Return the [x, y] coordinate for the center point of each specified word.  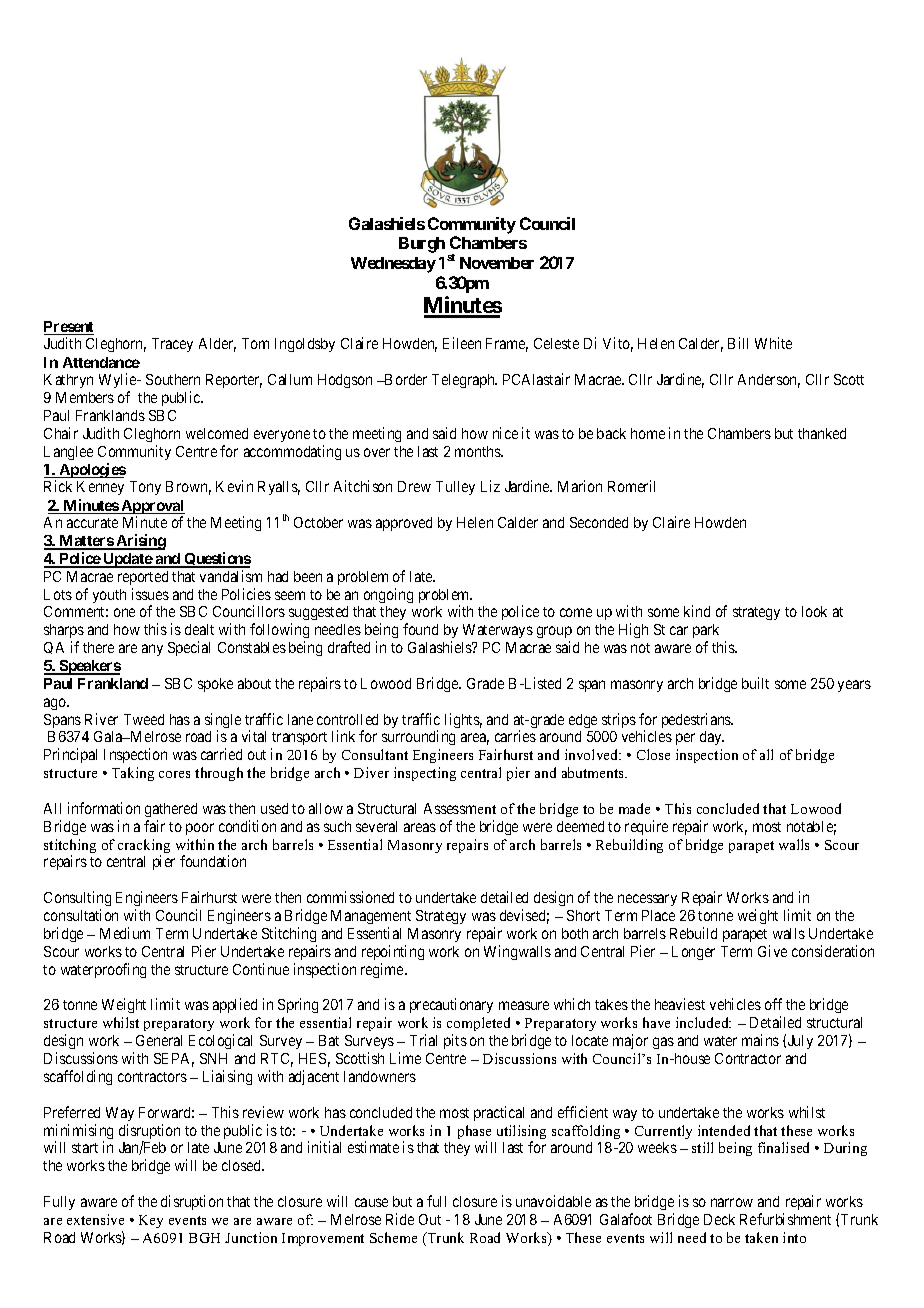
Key [151, 1221]
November [497, 263]
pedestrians [697, 720]
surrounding [418, 737]
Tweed [144, 719]
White [773, 343]
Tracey [172, 345]
